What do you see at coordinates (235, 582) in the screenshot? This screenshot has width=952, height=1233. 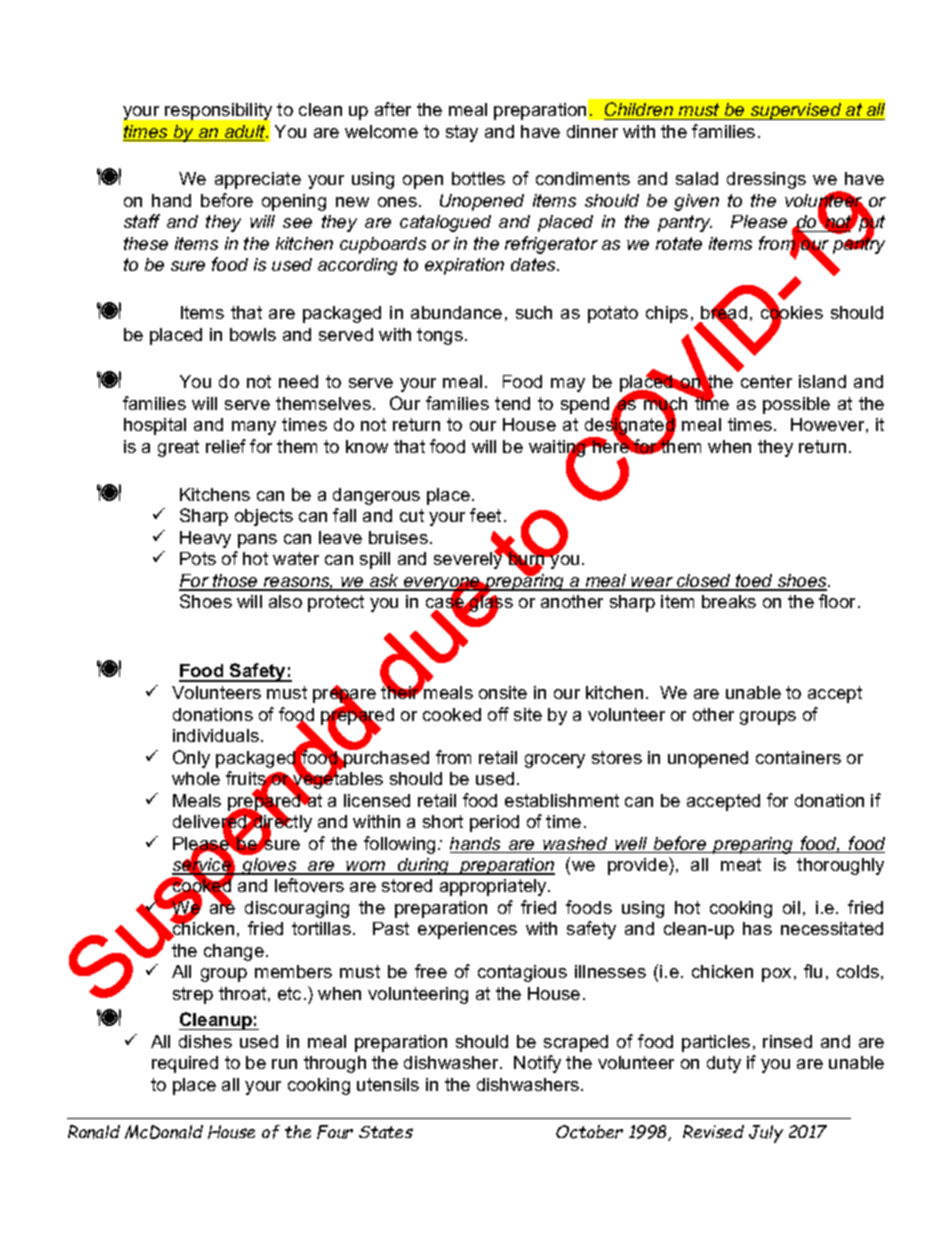 I see `those` at bounding box center [235, 582].
